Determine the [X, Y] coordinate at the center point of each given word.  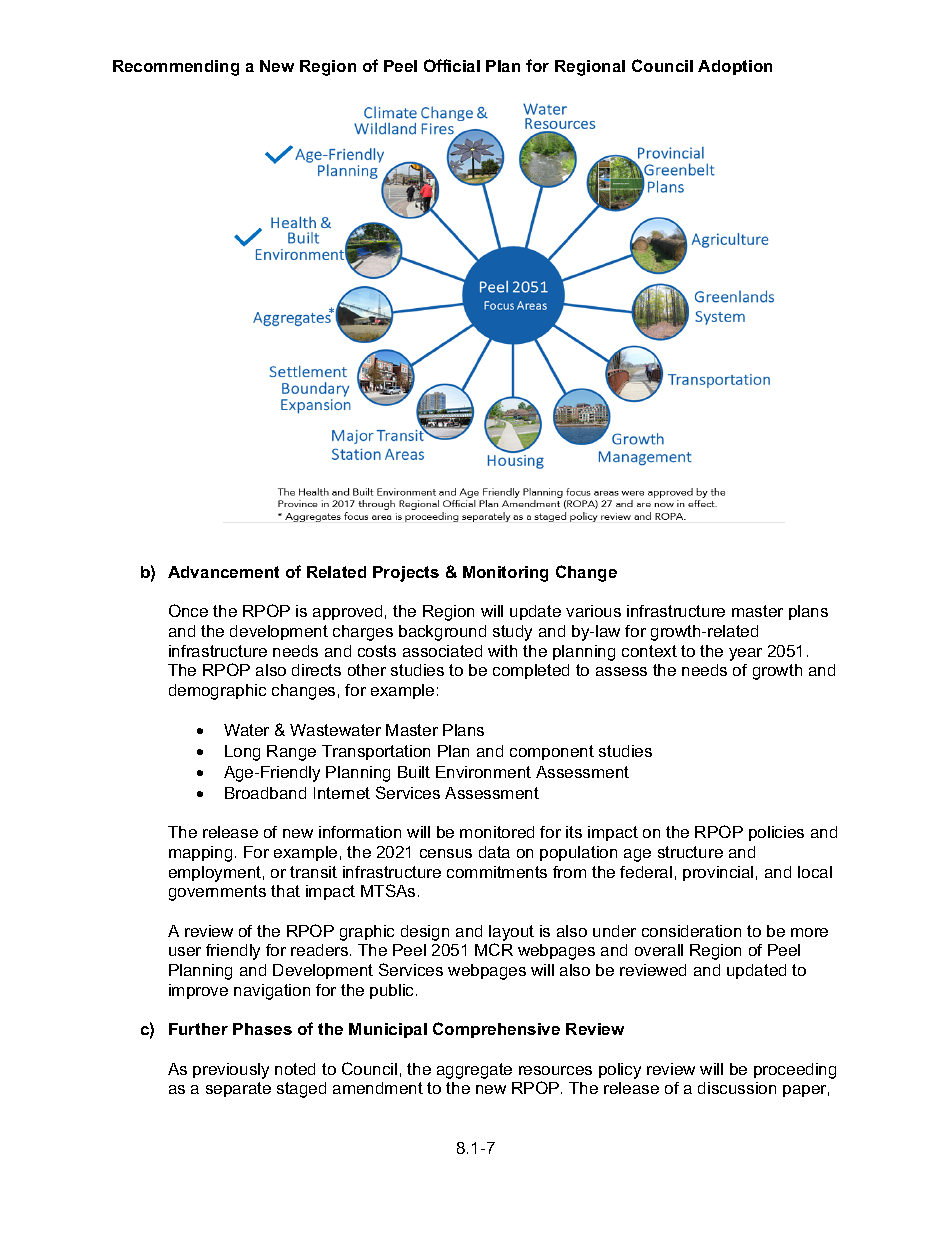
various [593, 611]
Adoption [735, 67]
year [745, 654]
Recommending [176, 68]
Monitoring [505, 574]
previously [231, 1071]
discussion [737, 1088]
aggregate [474, 1071]
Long [242, 753]
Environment [483, 772]
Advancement [223, 572]
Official [452, 65]
